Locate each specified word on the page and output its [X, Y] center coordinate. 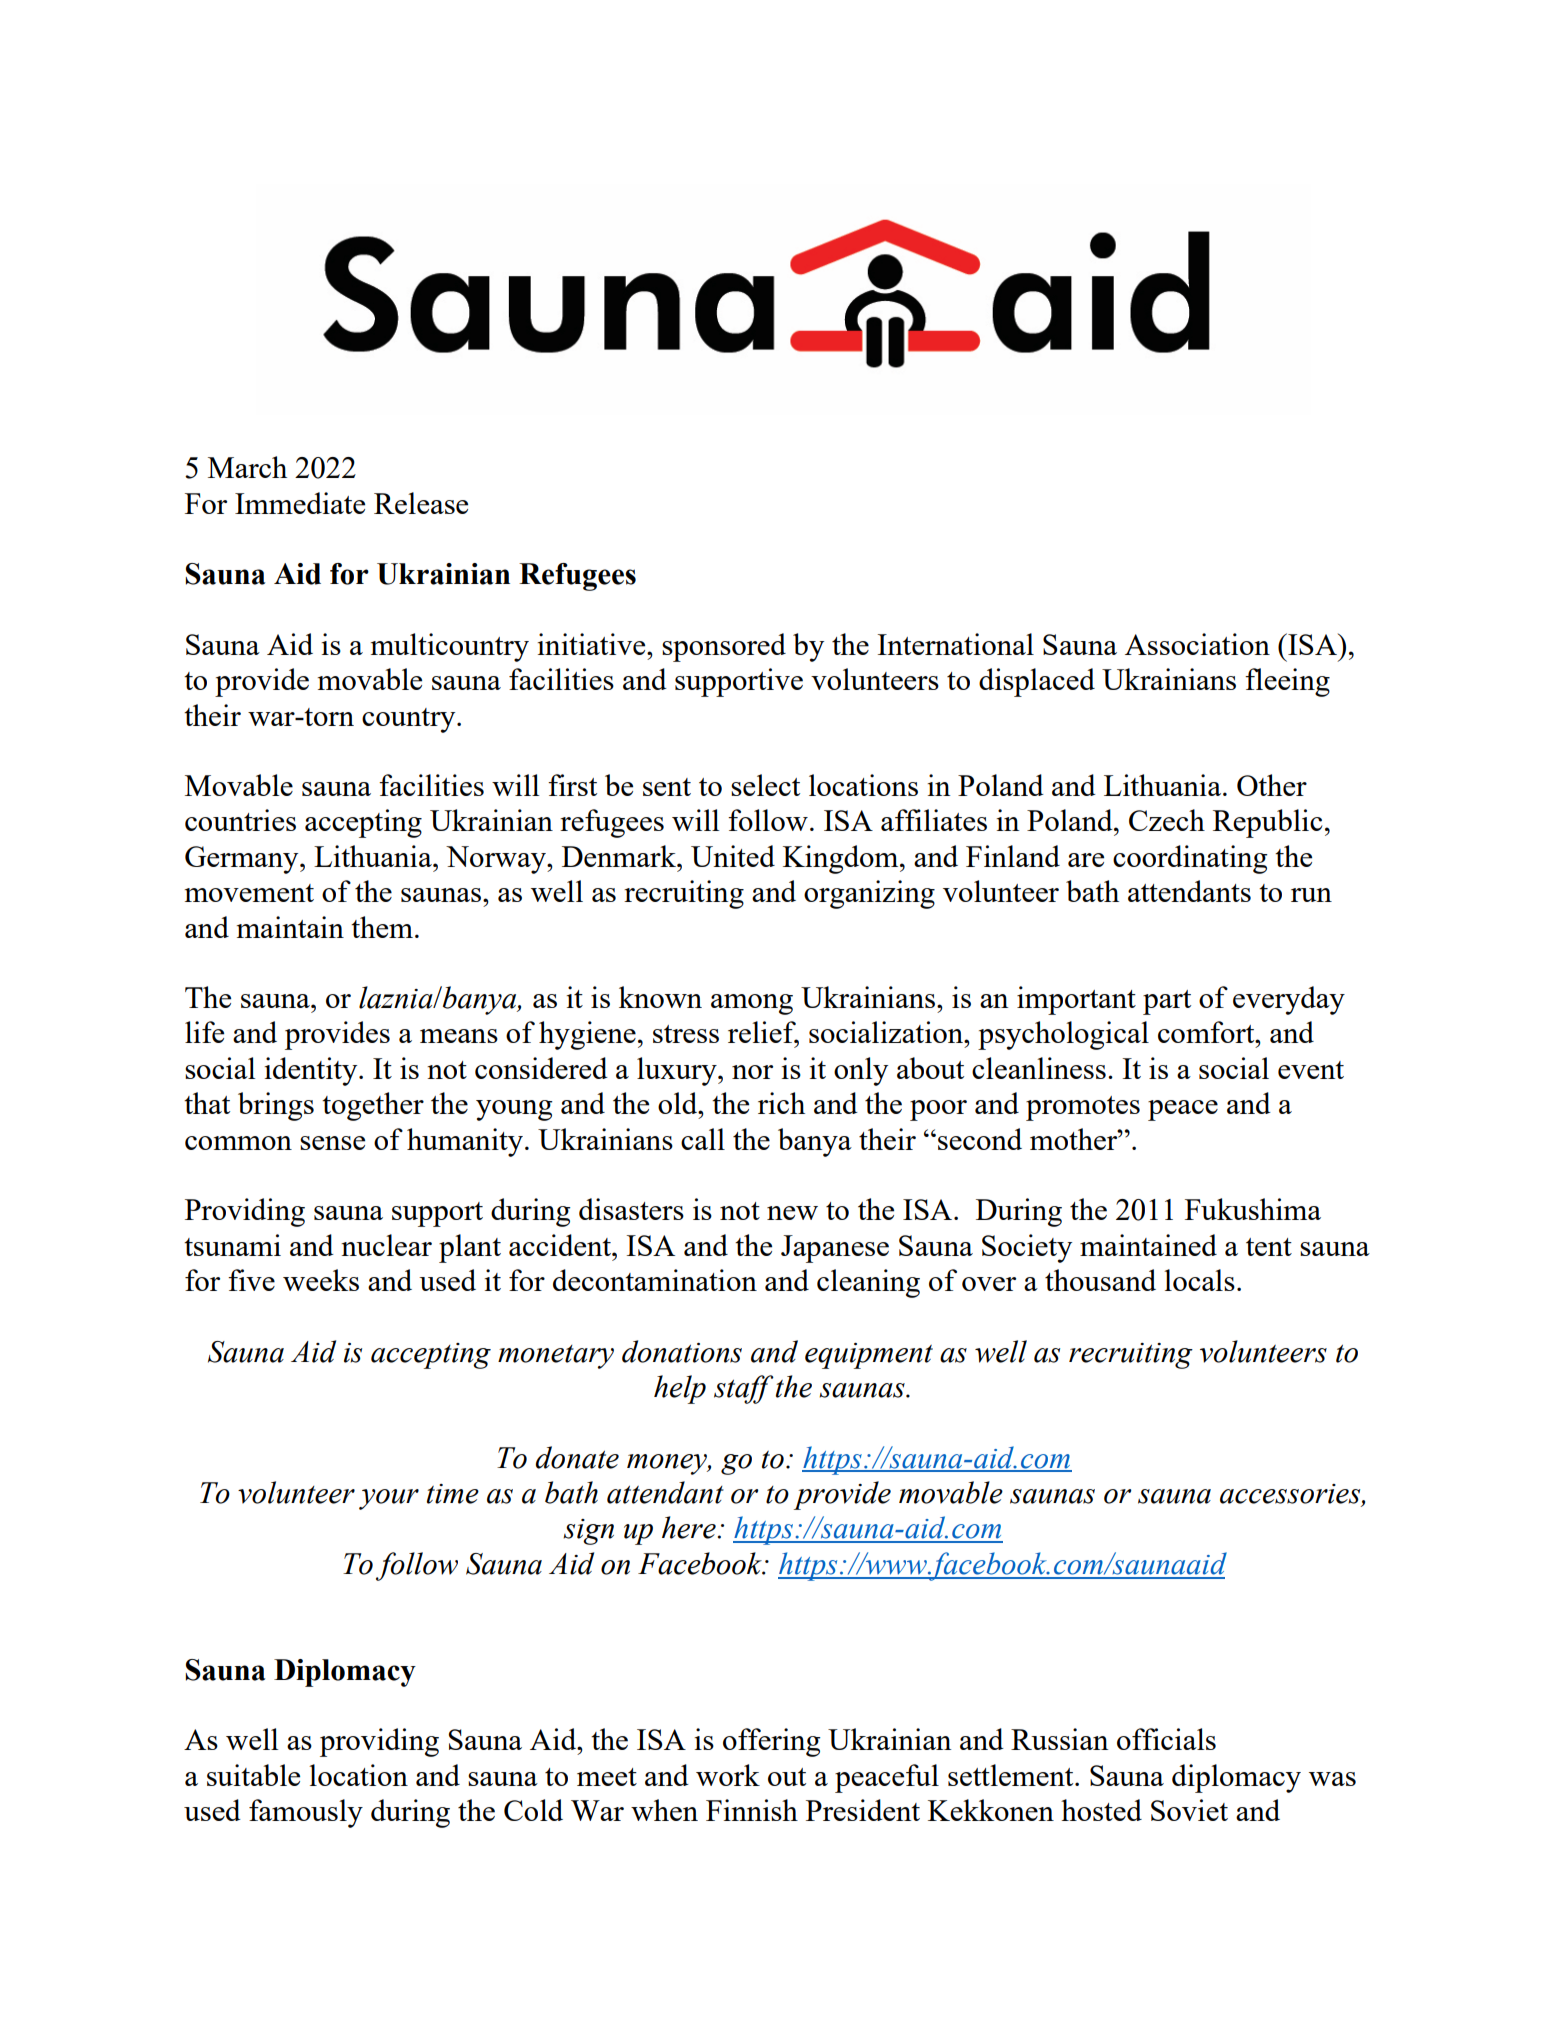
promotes [1083, 1108]
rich [781, 1103]
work [728, 1775]
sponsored [724, 647]
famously [306, 1813]
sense [332, 1143]
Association [1197, 644]
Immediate [300, 503]
